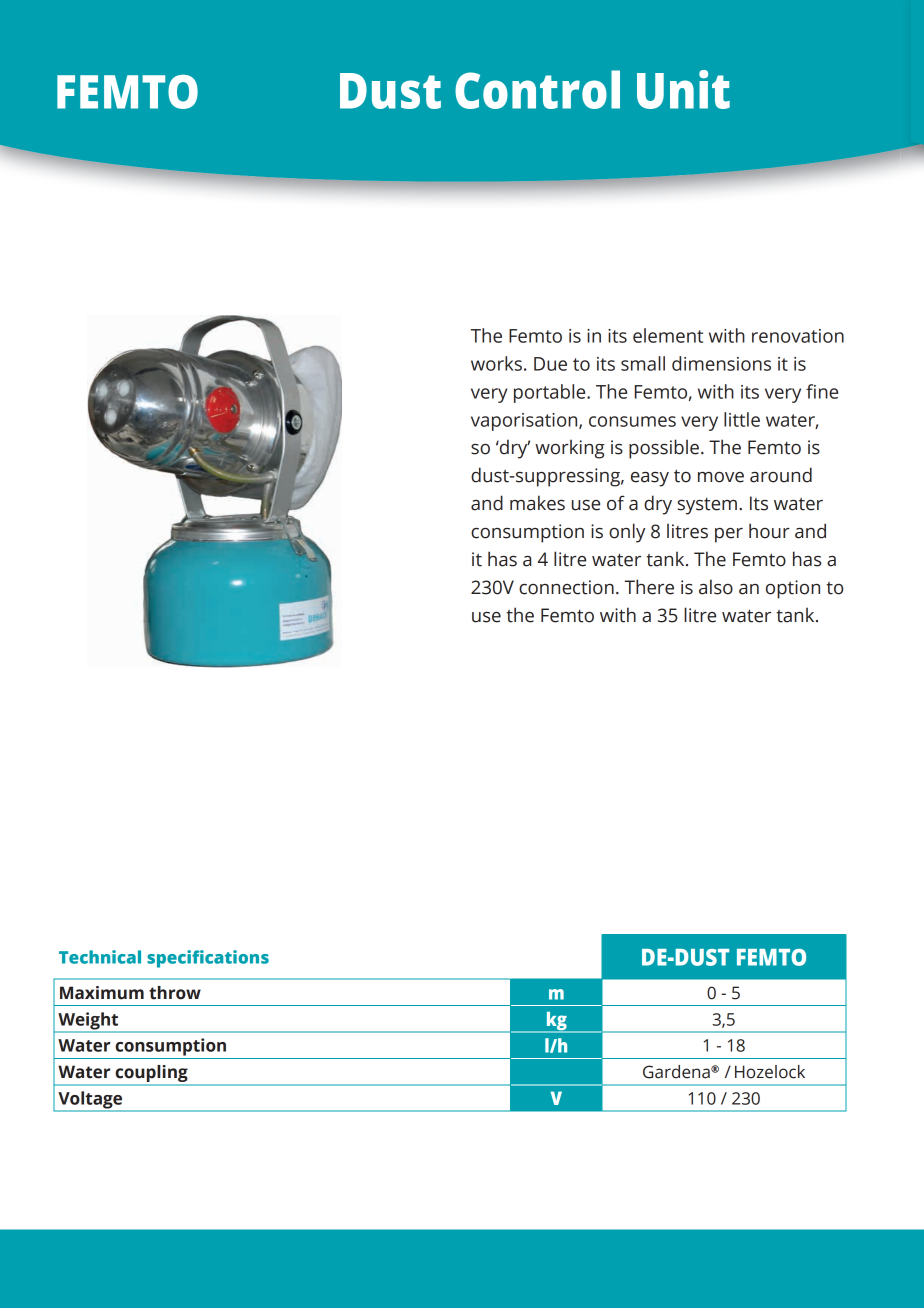  What do you see at coordinates (716, 587) in the page?
I see `also` at bounding box center [716, 587].
